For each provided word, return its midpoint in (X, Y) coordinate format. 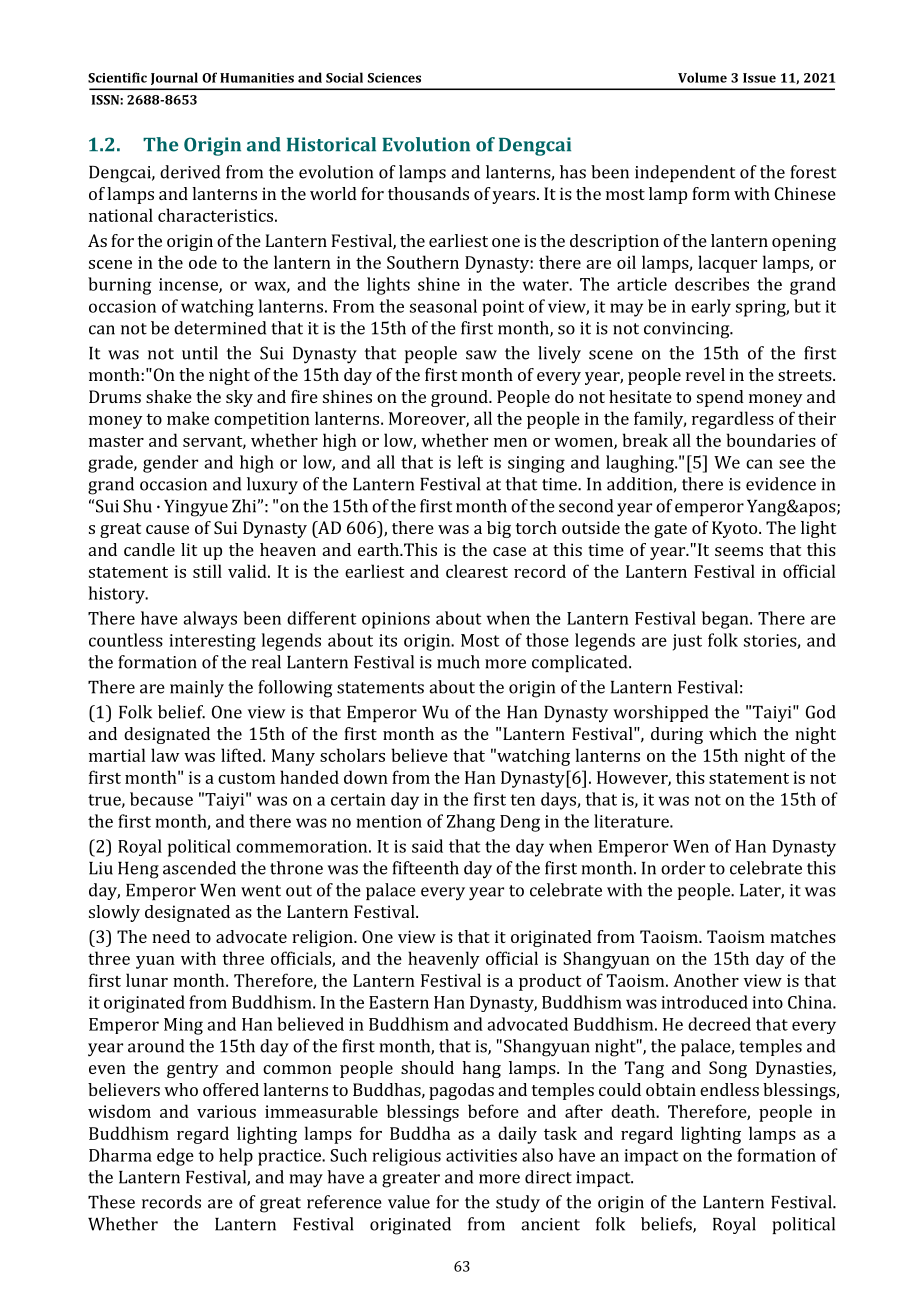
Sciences (394, 78)
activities (481, 1155)
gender (170, 464)
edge (175, 1157)
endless (729, 1089)
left (470, 462)
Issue (759, 78)
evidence (781, 484)
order (683, 868)
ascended (199, 868)
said (427, 846)
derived (190, 172)
